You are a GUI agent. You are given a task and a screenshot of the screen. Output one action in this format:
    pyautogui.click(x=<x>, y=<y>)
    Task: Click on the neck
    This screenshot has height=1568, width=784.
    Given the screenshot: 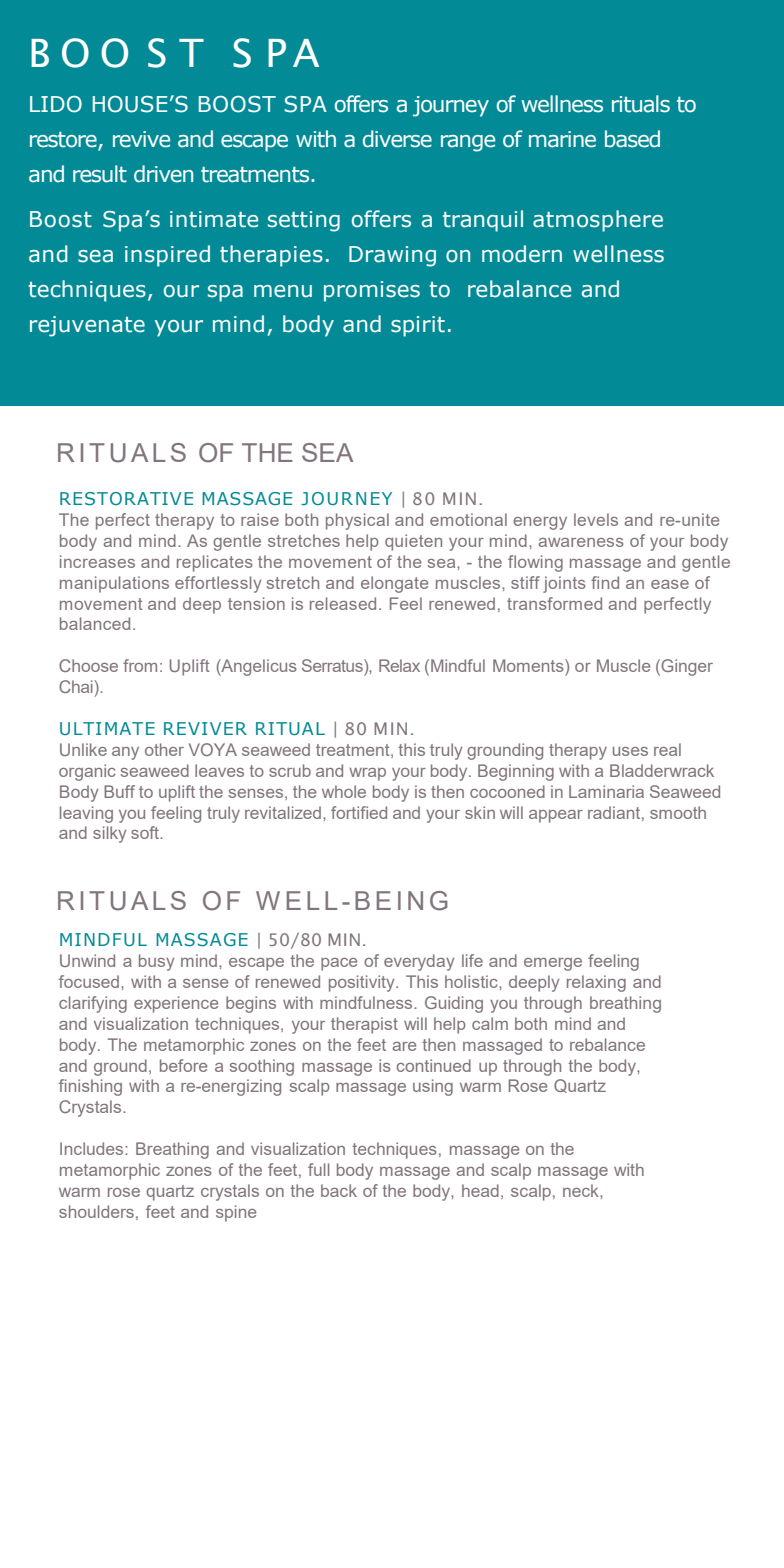 What is the action you would take?
    pyautogui.click(x=582, y=1190)
